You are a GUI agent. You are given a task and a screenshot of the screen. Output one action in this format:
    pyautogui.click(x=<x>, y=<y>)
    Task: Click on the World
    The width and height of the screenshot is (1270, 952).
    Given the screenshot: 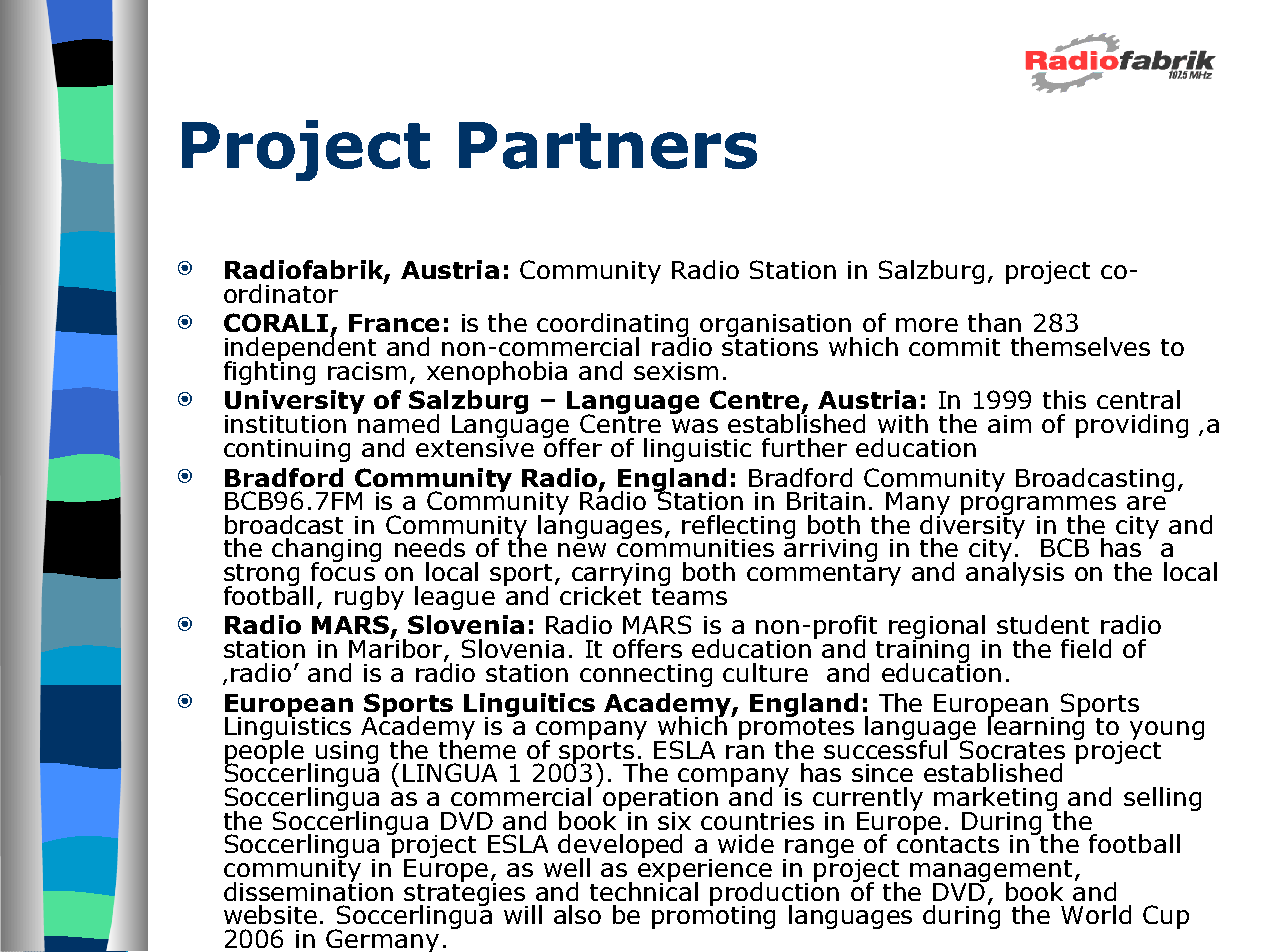 What is the action you would take?
    pyautogui.click(x=1096, y=914)
